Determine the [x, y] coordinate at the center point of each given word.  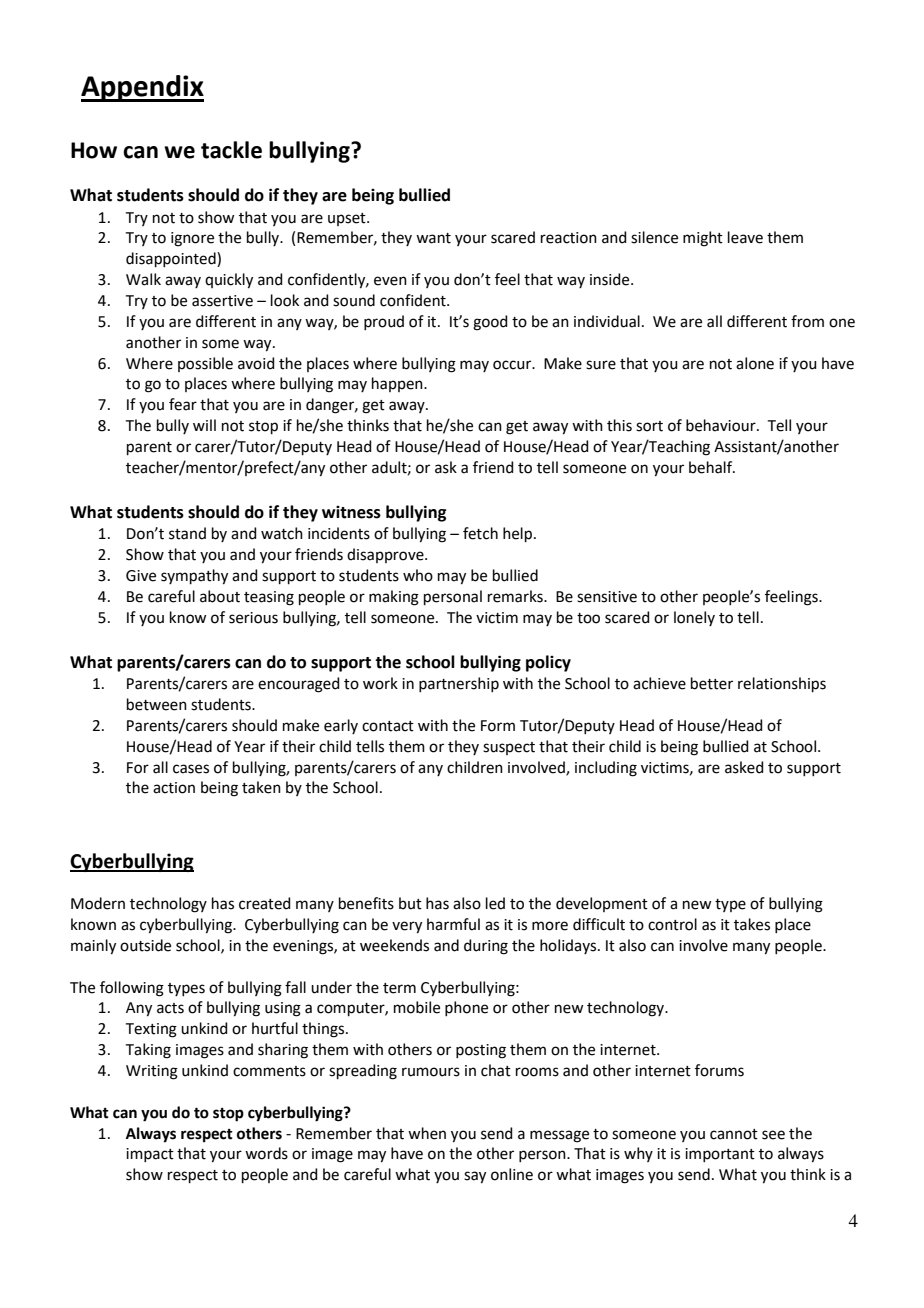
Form [498, 726]
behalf [712, 467]
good [490, 323]
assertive [222, 301]
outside [145, 945]
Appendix [142, 88]
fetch [480, 533]
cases [191, 769]
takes [752, 924]
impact [150, 1155]
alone [755, 363]
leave [745, 237]
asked [744, 767]
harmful [453, 924]
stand [187, 533]
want [433, 238]
